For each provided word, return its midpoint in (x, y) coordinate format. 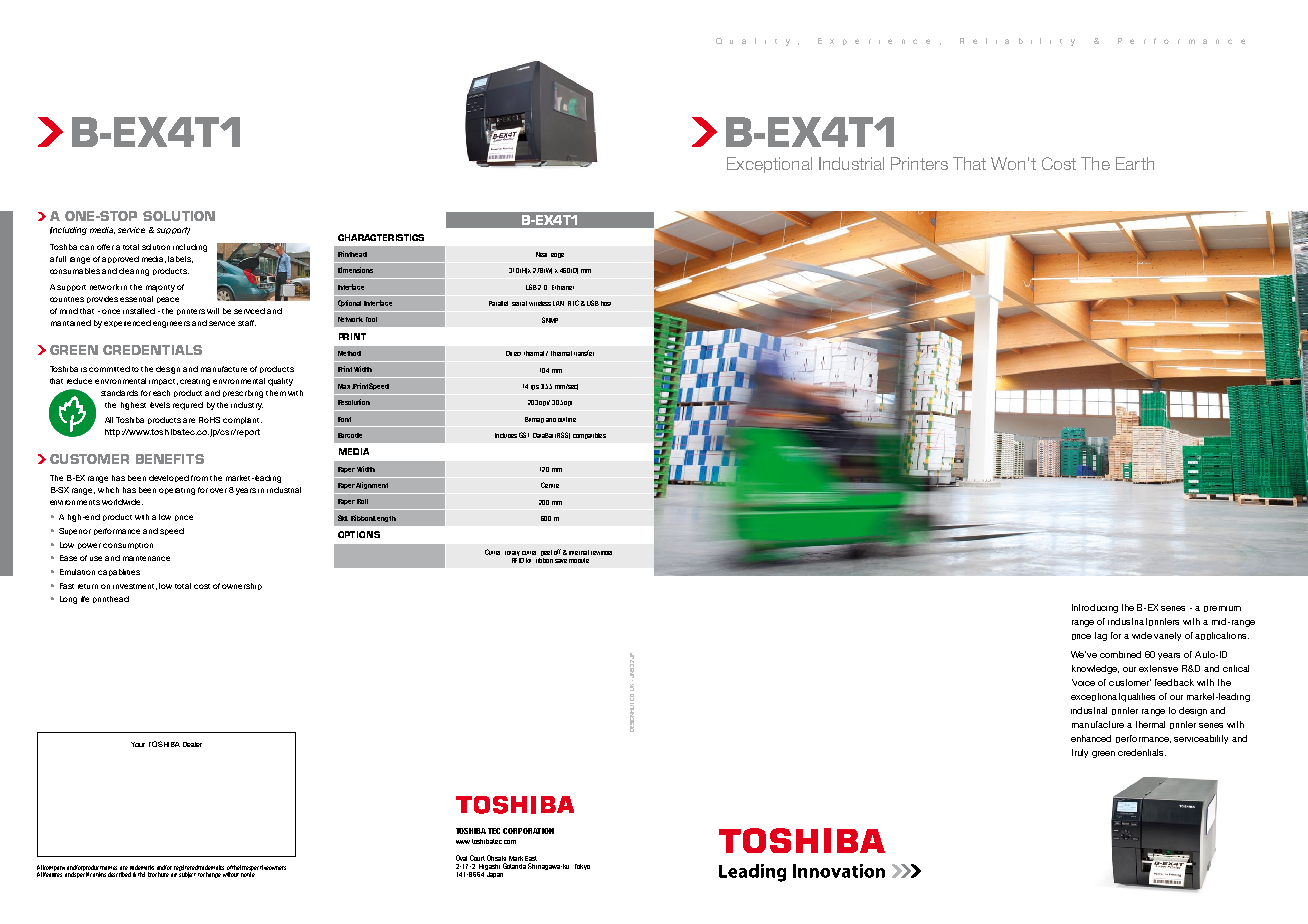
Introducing (1095, 608)
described (119, 874)
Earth (1135, 163)
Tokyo (582, 867)
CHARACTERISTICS (381, 237)
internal (579, 552)
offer (105, 247)
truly (1080, 753)
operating (177, 491)
